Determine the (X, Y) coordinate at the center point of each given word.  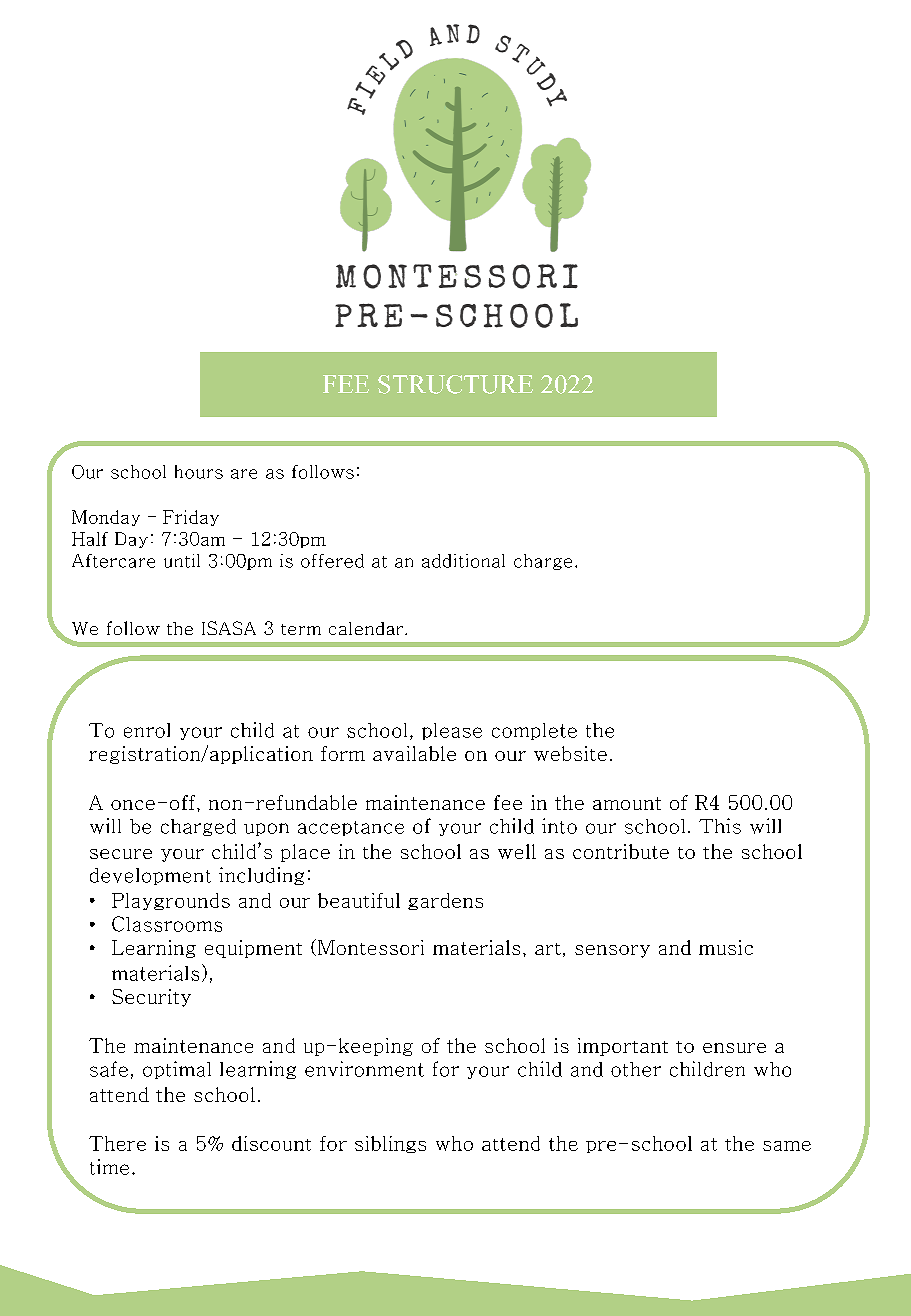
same (787, 1146)
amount (627, 803)
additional (463, 561)
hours (199, 472)
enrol (147, 730)
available (414, 753)
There (117, 1143)
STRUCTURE (455, 384)
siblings (390, 1144)
